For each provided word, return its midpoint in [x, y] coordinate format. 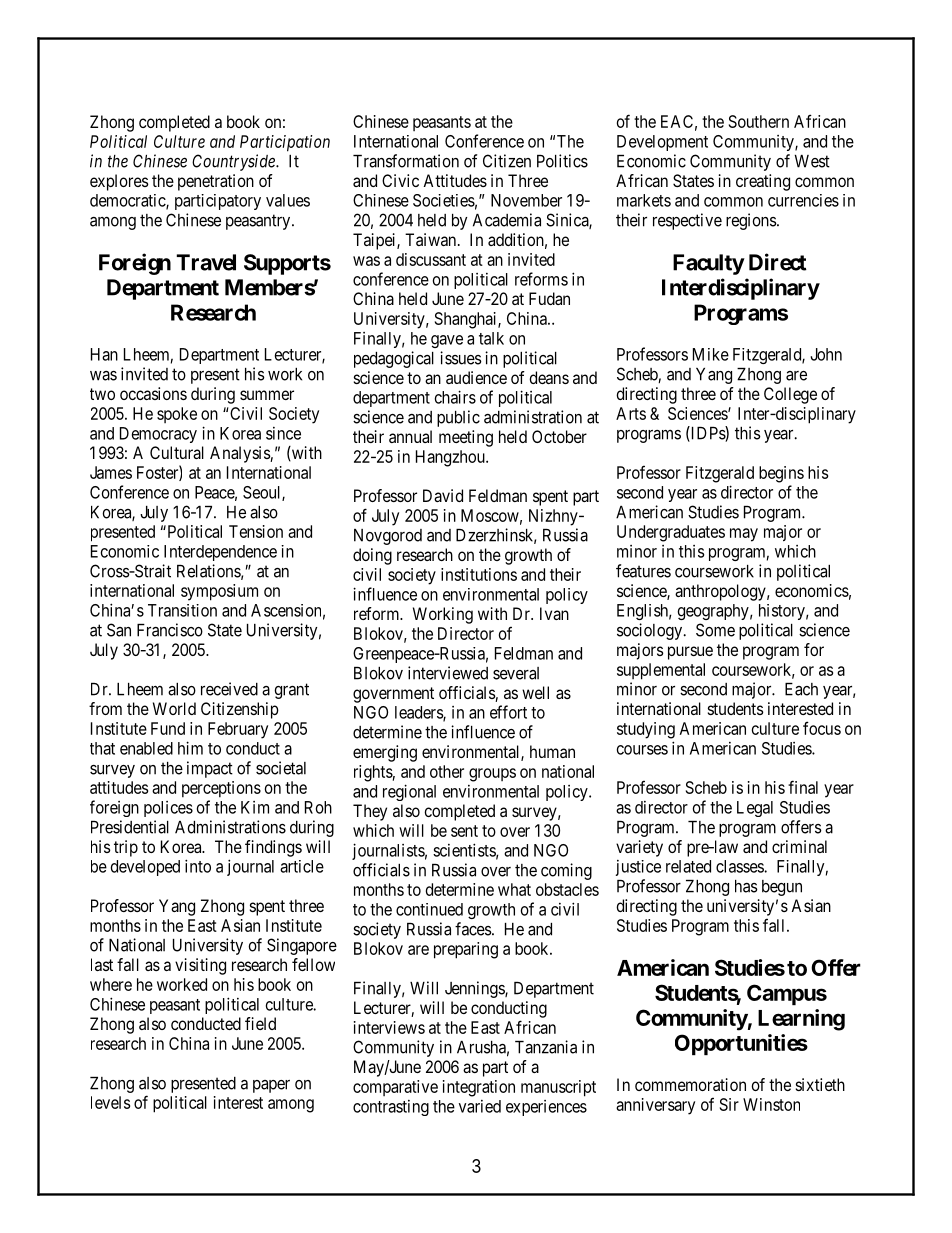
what [514, 889]
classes [740, 866]
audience [476, 377]
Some [715, 630]
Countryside [234, 162]
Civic [400, 180]
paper [271, 1086]
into [198, 866]
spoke [177, 415]
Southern [759, 121]
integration [479, 1088]
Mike [711, 354]
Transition [182, 610]
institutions [479, 574]
